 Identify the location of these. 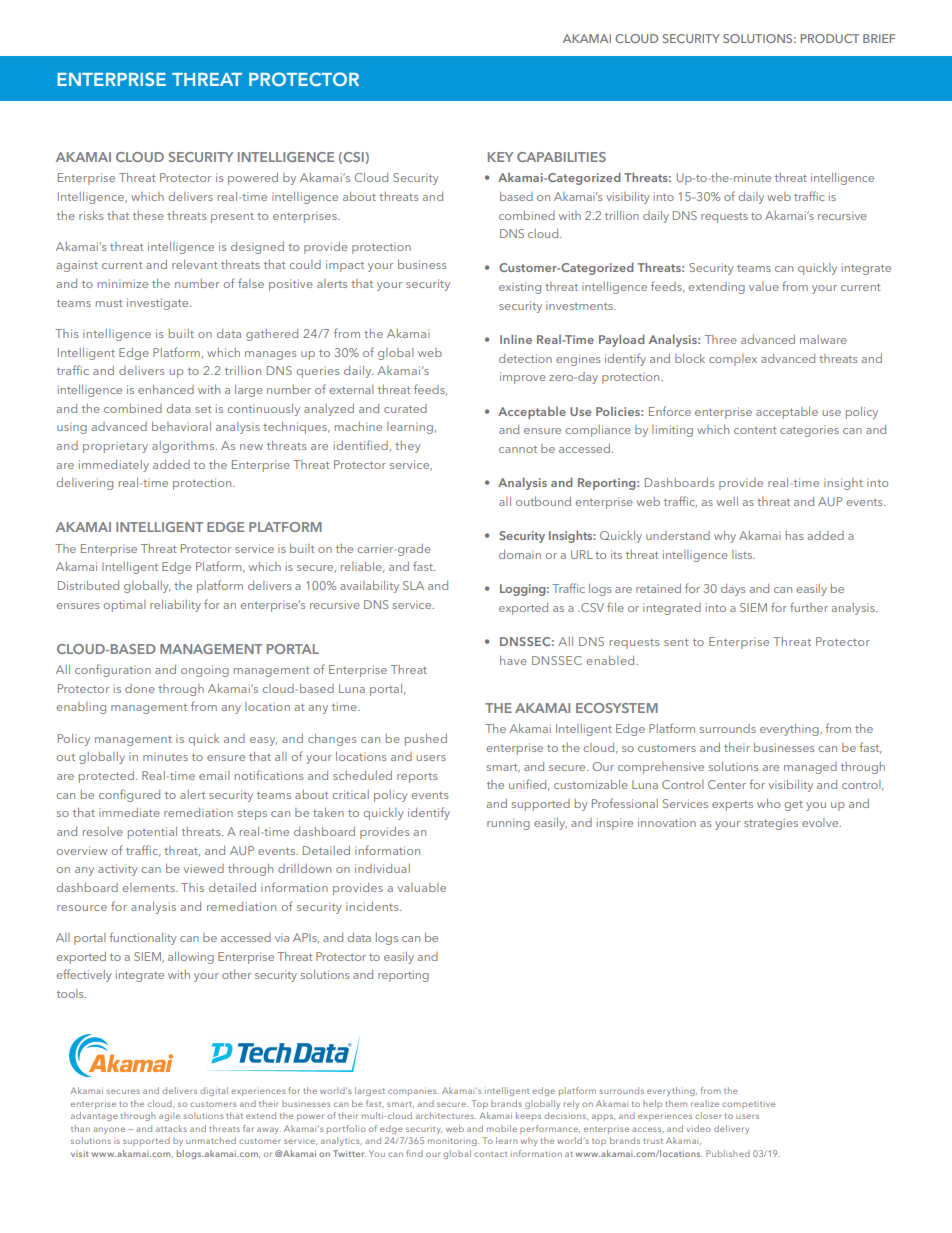
(148, 215).
